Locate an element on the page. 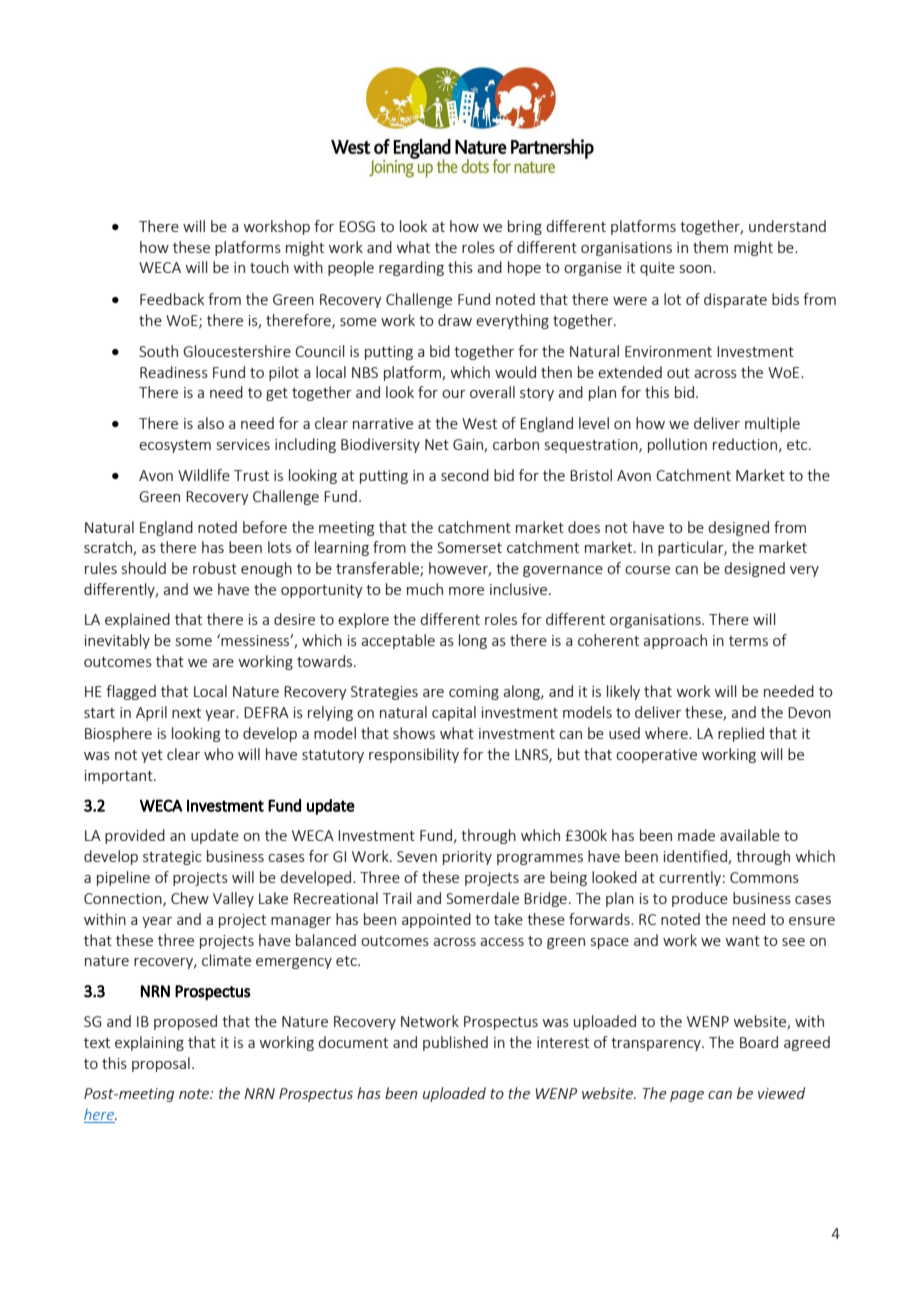 Image resolution: width=924 pixels, height=1309 pixels. published is located at coordinates (455, 1043).
